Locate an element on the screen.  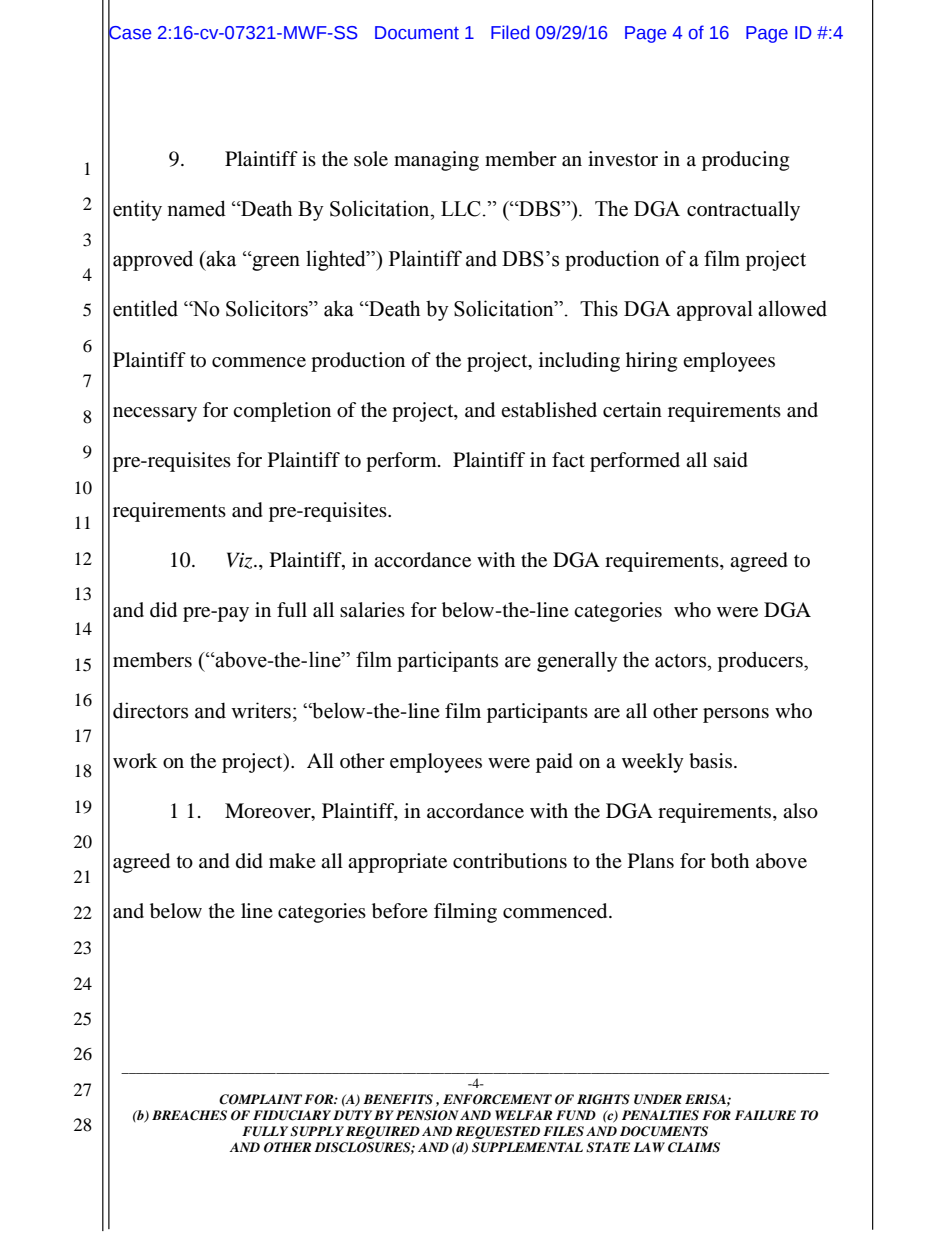
both is located at coordinates (730, 861).
